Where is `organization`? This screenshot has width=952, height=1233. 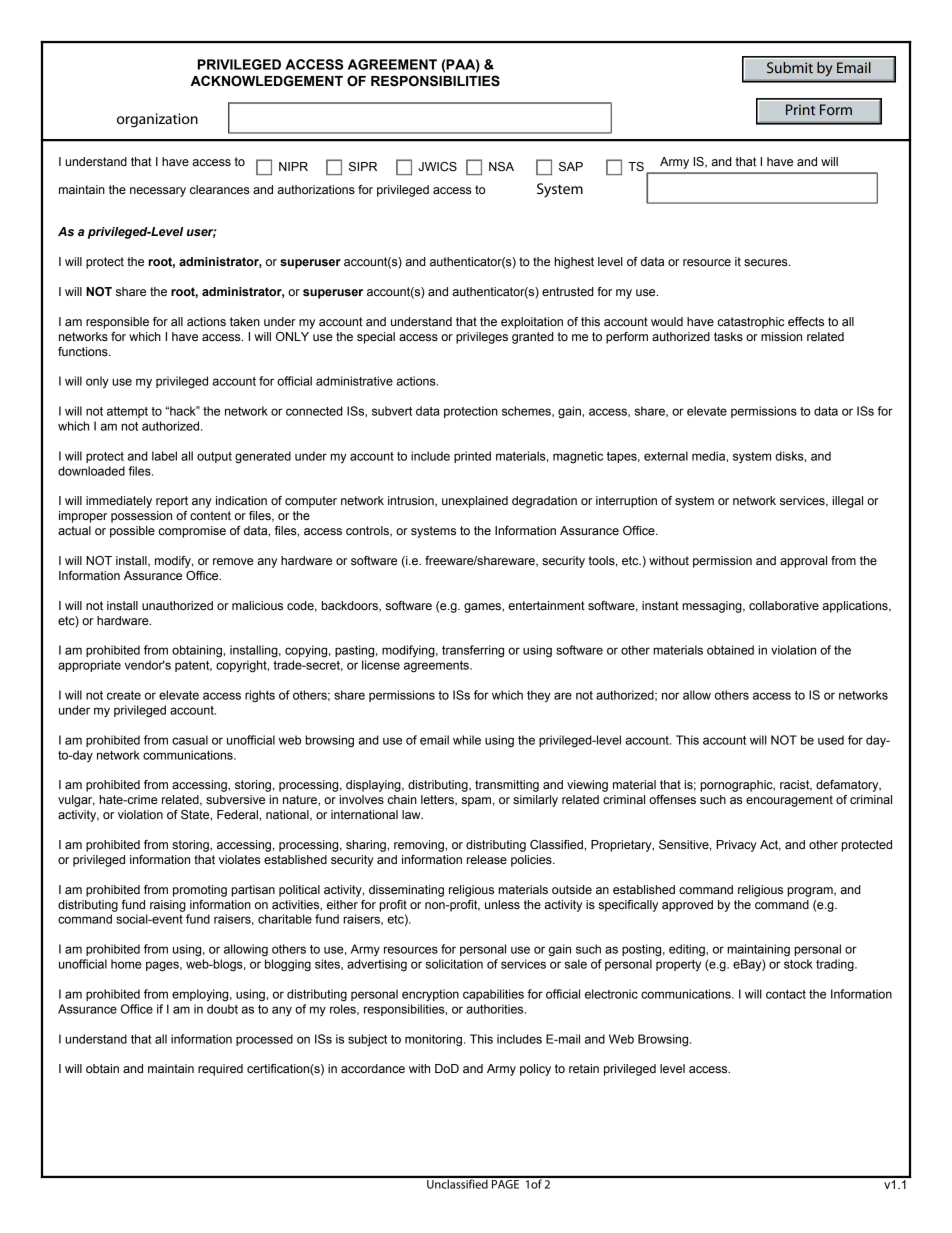
organization is located at coordinates (157, 120).
